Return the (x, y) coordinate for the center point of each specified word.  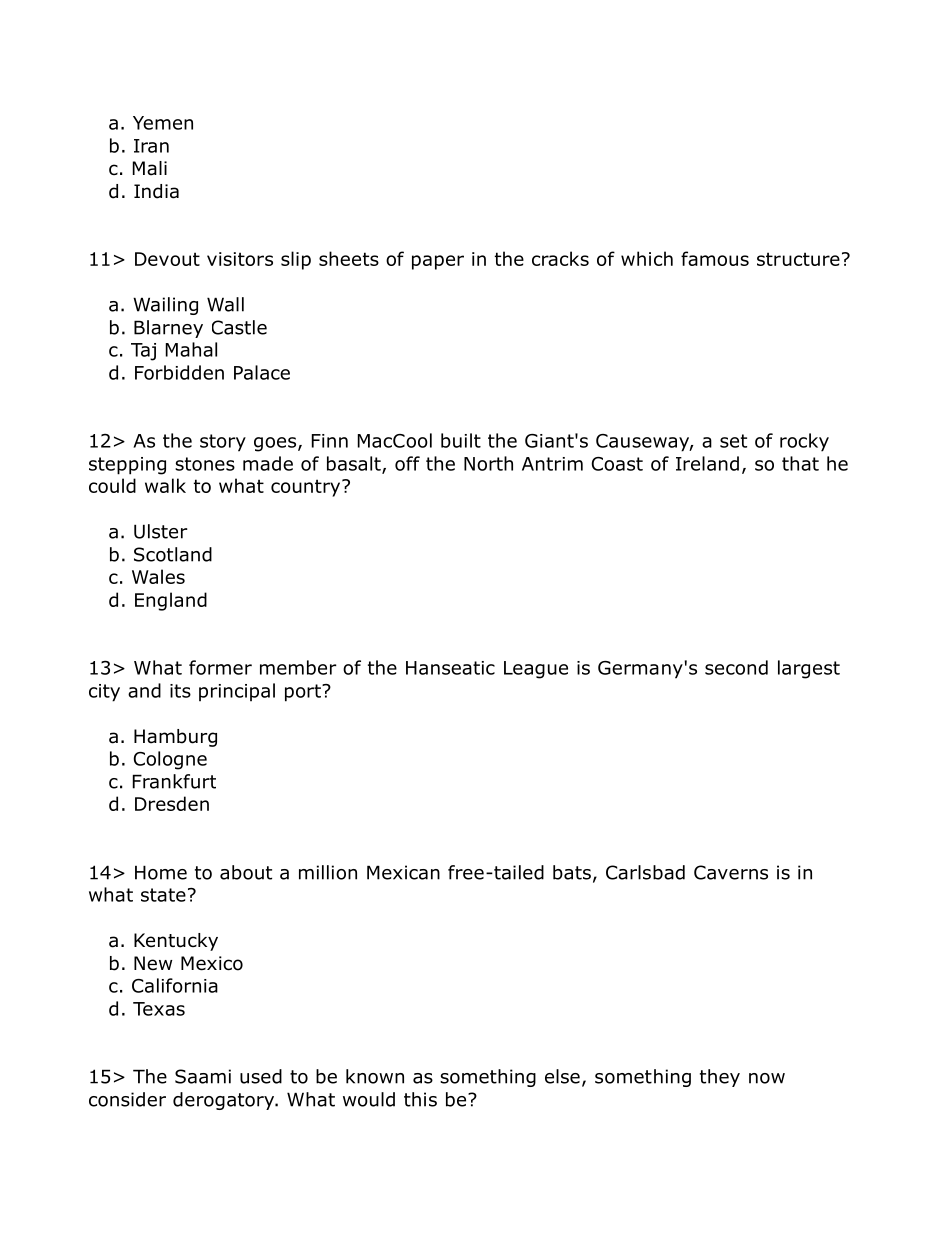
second (736, 667)
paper (438, 262)
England (171, 601)
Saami (203, 1076)
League (536, 670)
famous (715, 258)
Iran (151, 146)
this (420, 1099)
